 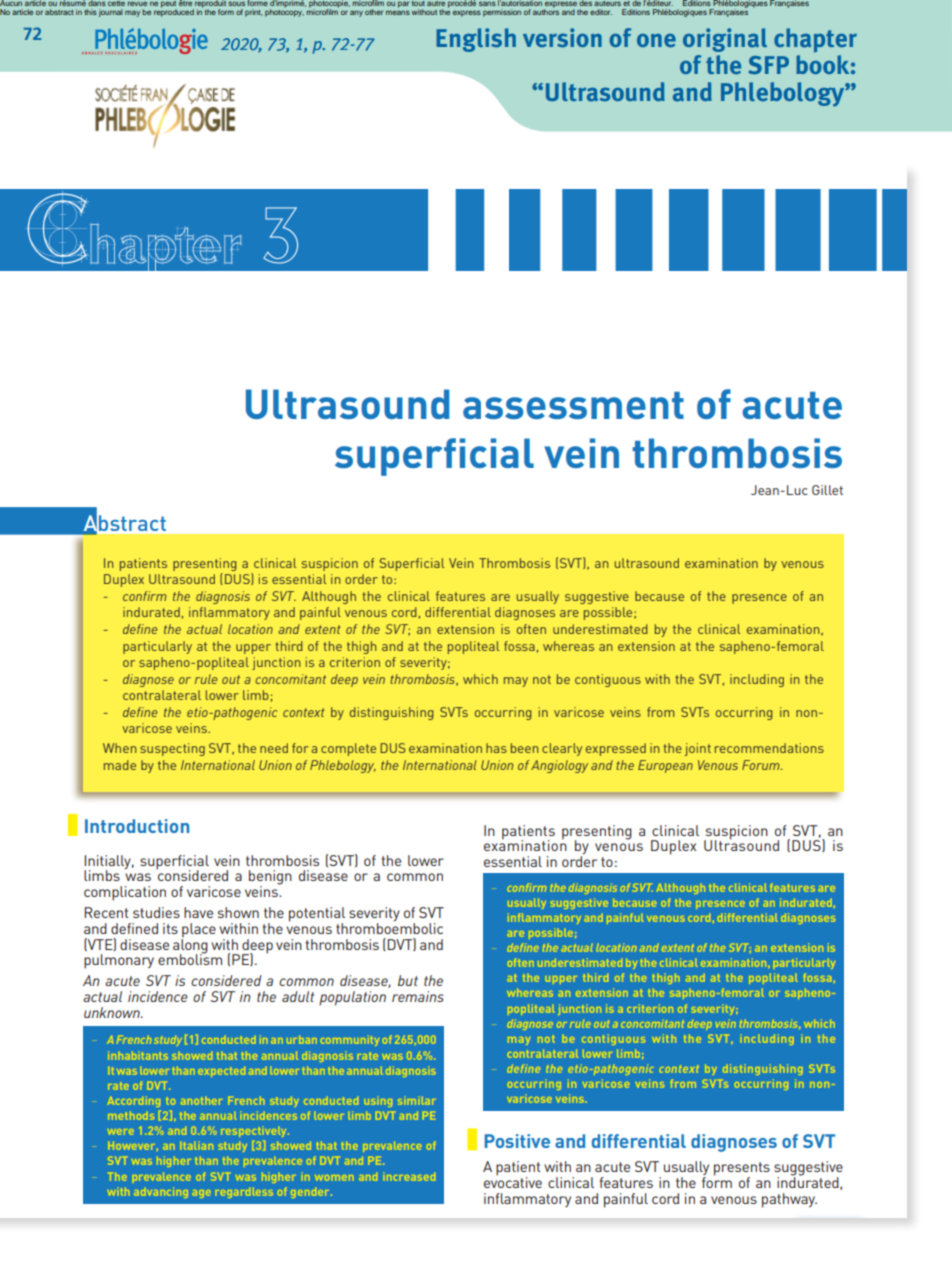 What do you see at coordinates (476, 40) in the screenshot?
I see `english` at bounding box center [476, 40].
